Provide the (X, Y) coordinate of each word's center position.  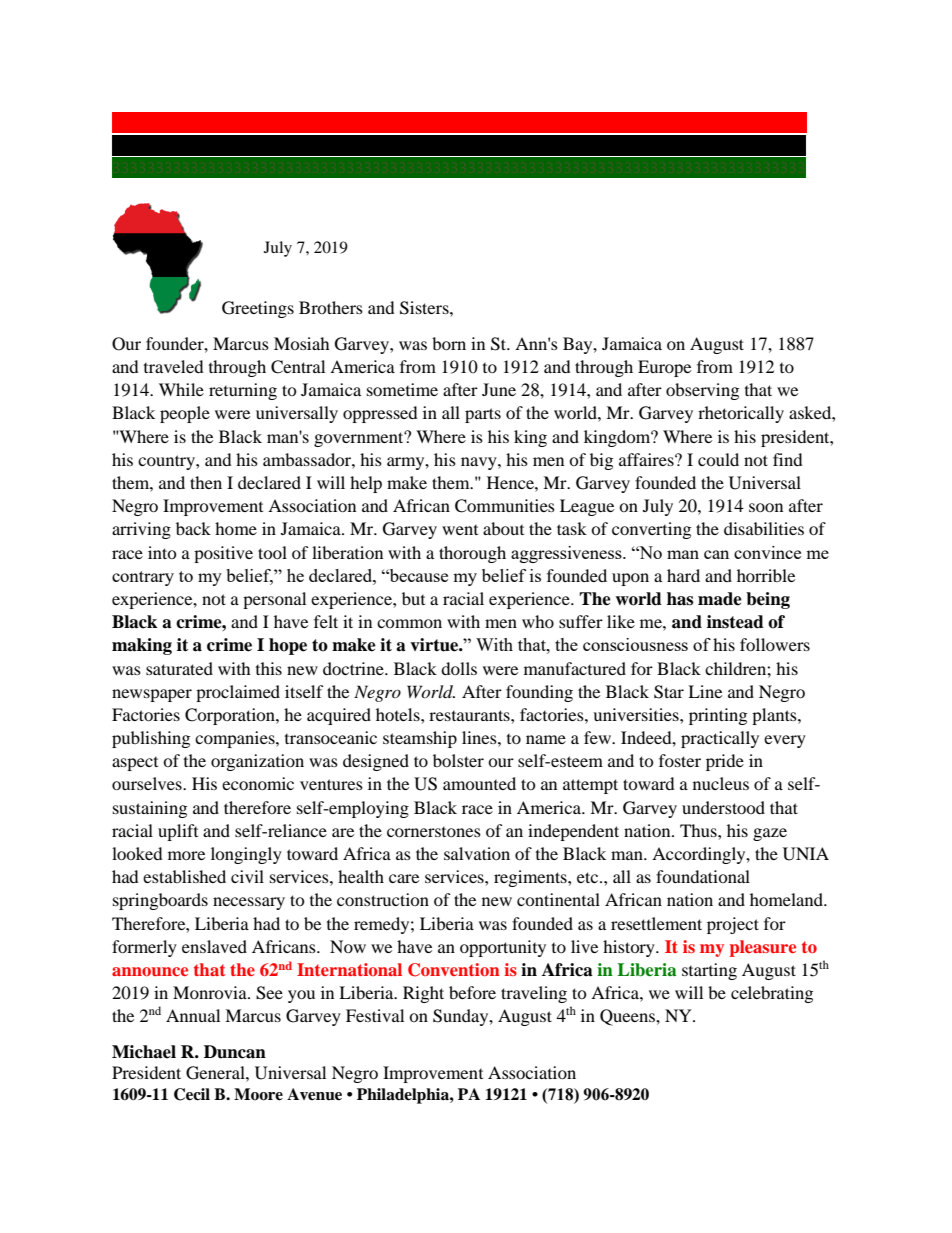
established (184, 876)
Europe (664, 368)
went (460, 530)
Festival (375, 1015)
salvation (477, 853)
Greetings (258, 309)
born (449, 343)
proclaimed (238, 693)
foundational (703, 876)
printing (718, 716)
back (193, 528)
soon (766, 507)
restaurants (470, 715)
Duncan (235, 1052)
